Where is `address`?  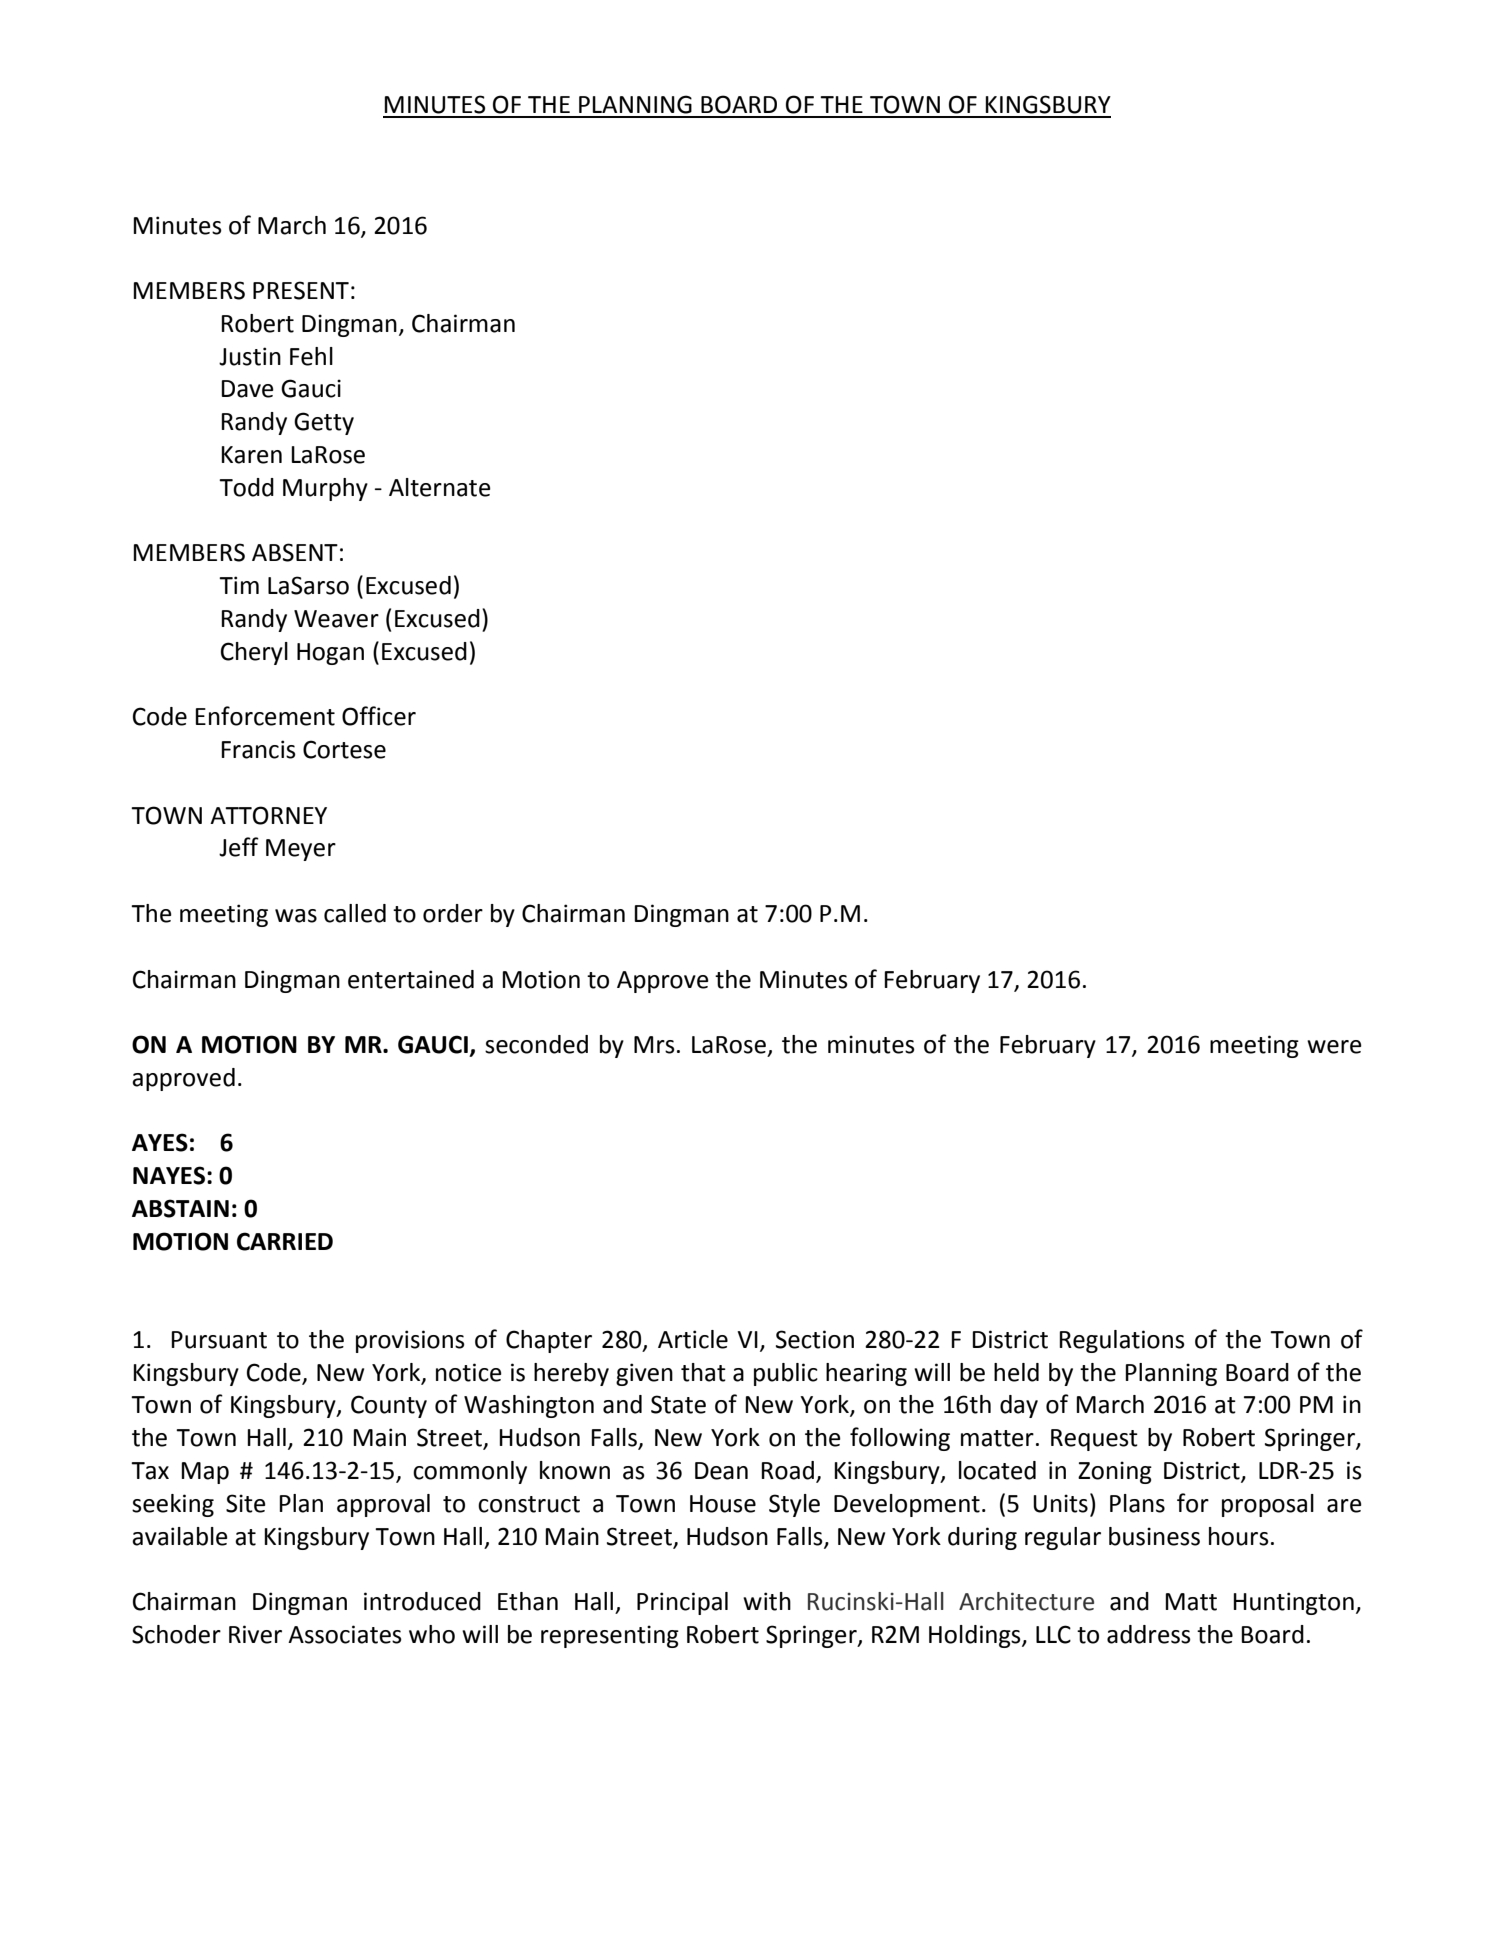
address is located at coordinates (1149, 1634).
